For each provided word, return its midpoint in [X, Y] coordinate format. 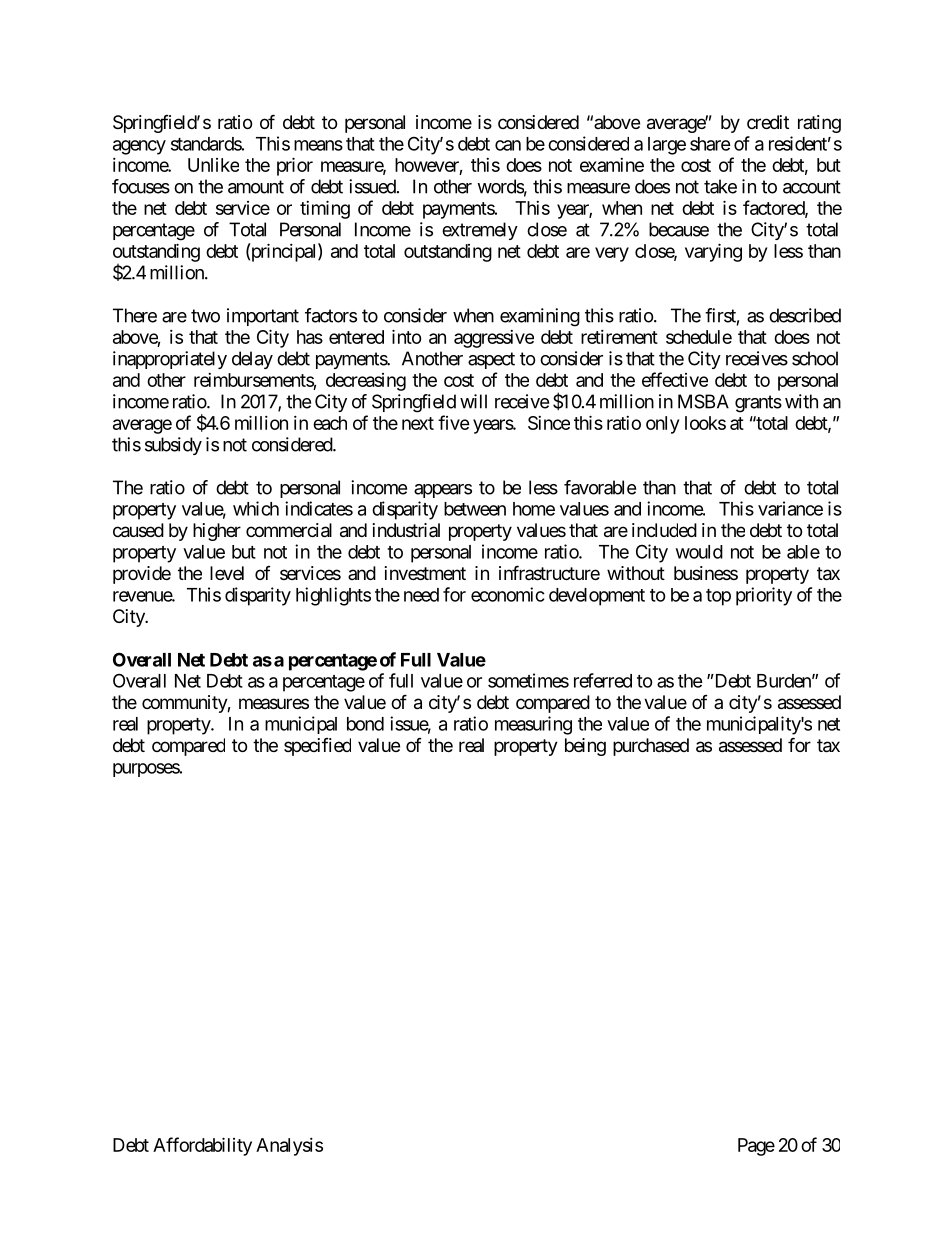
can [508, 145]
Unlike [213, 165]
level [227, 573]
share [710, 144]
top [718, 597]
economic [508, 594]
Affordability [202, 1146]
